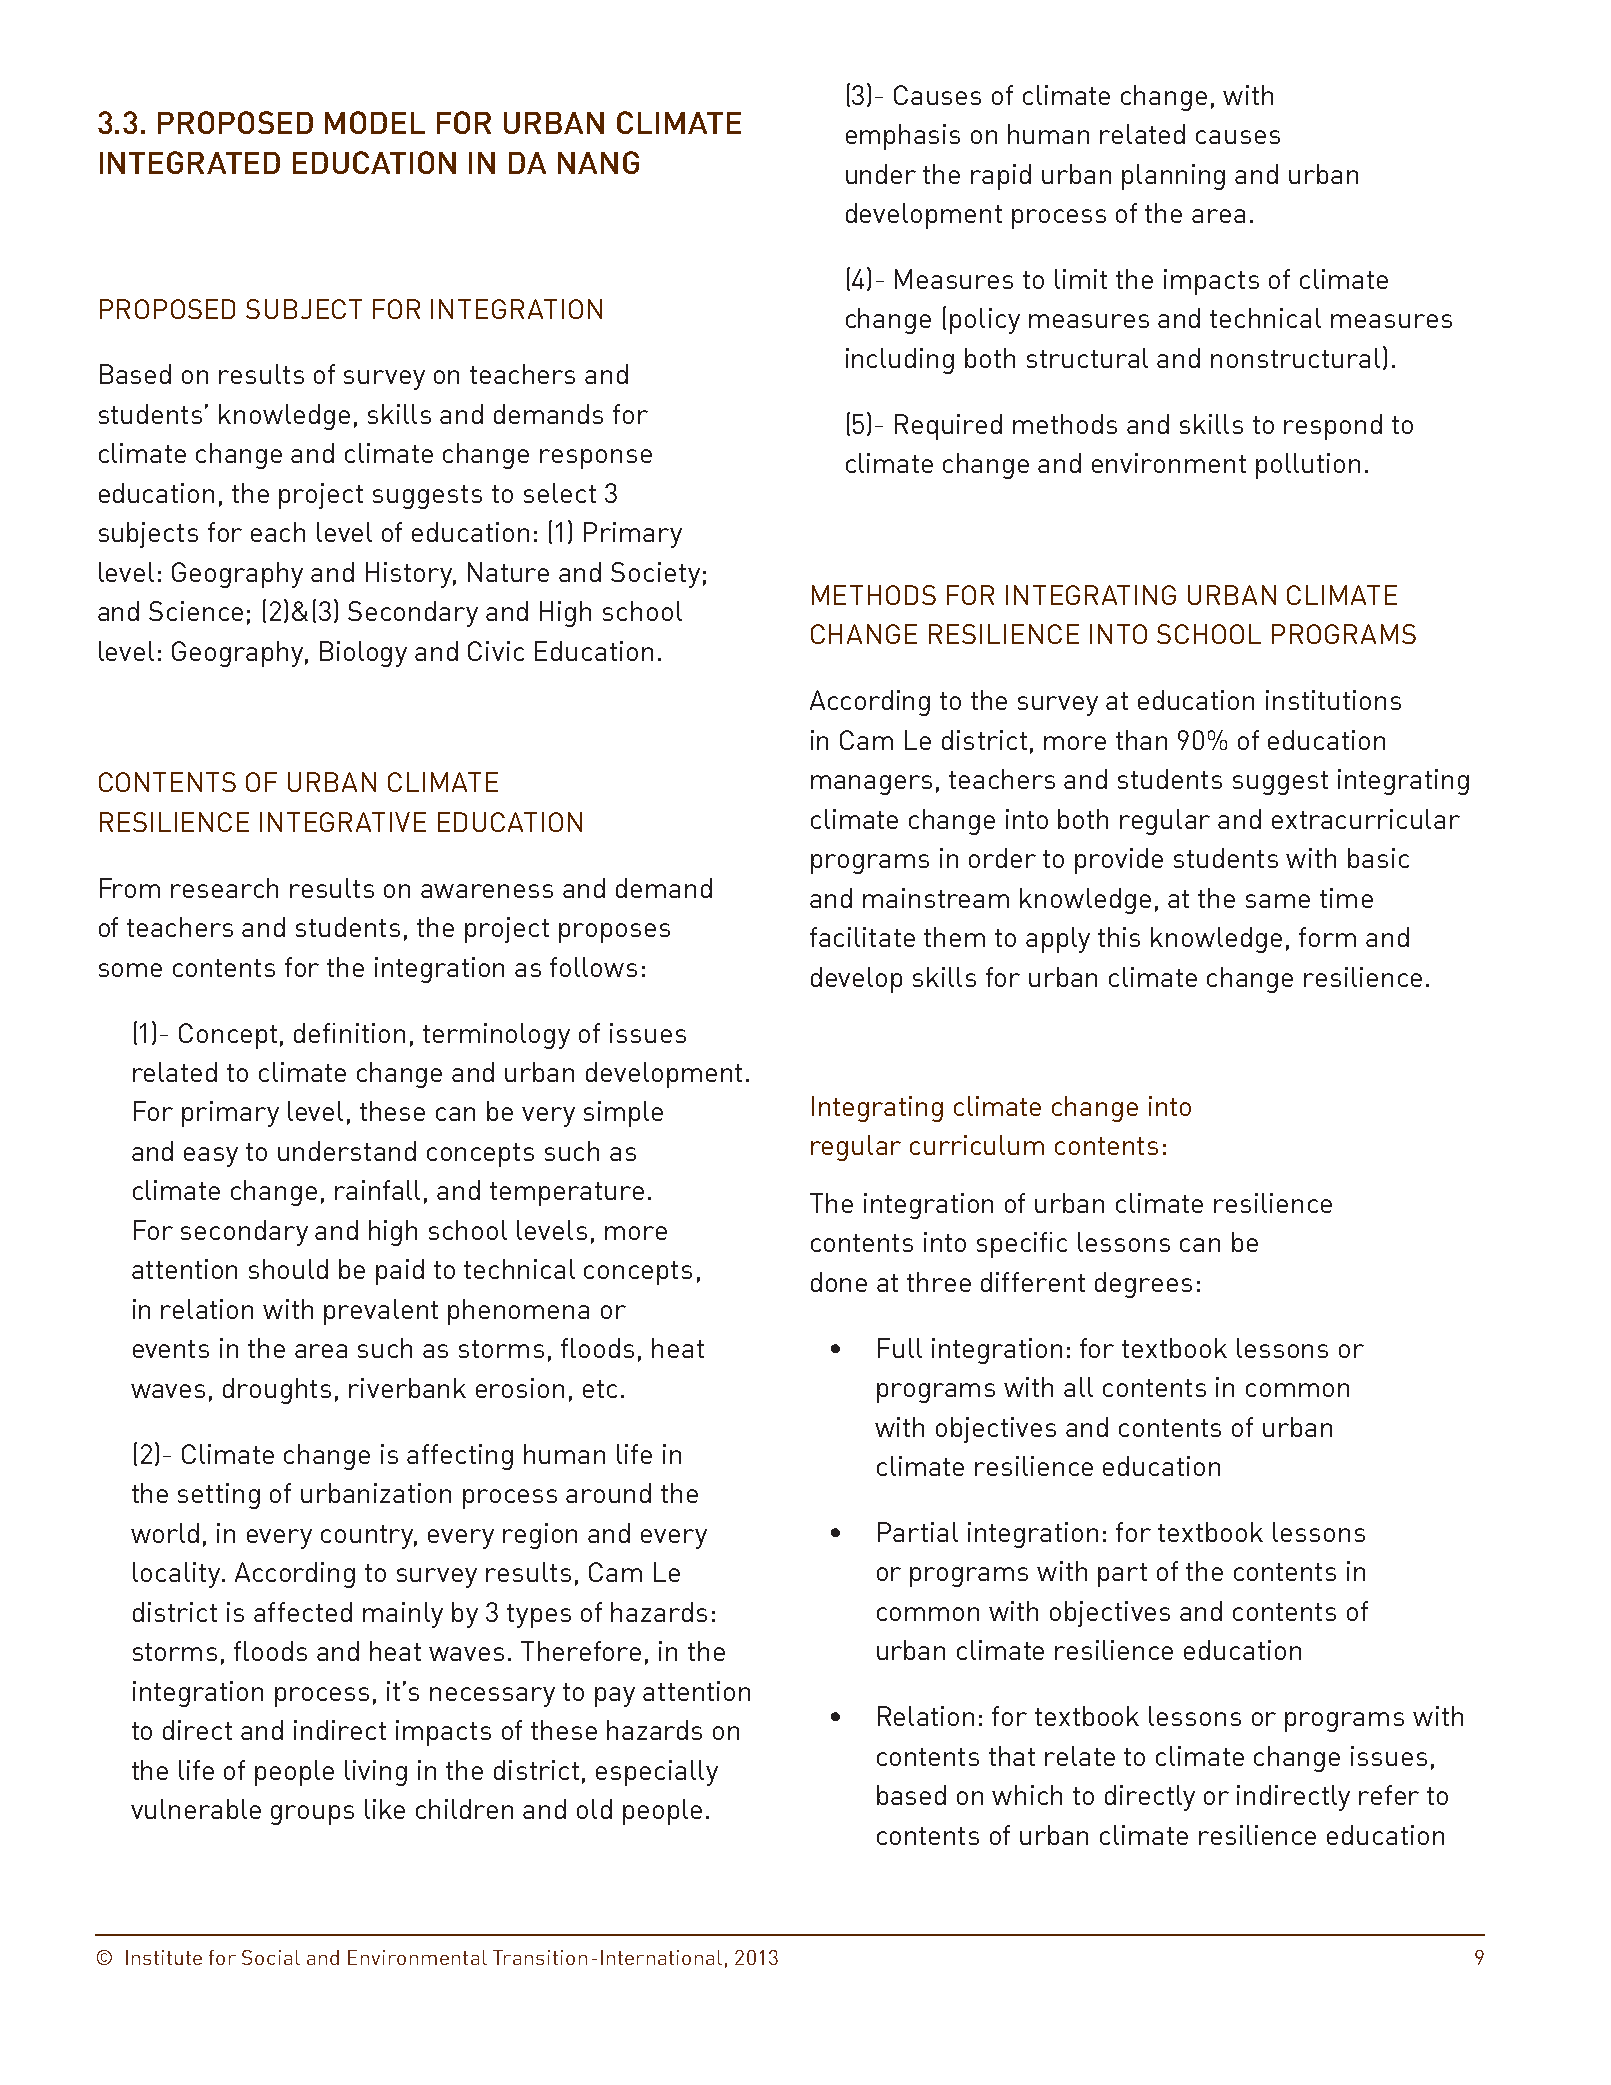 This document has height=2085, width=1611. What do you see at coordinates (903, 137) in the document?
I see `emphasis` at bounding box center [903, 137].
